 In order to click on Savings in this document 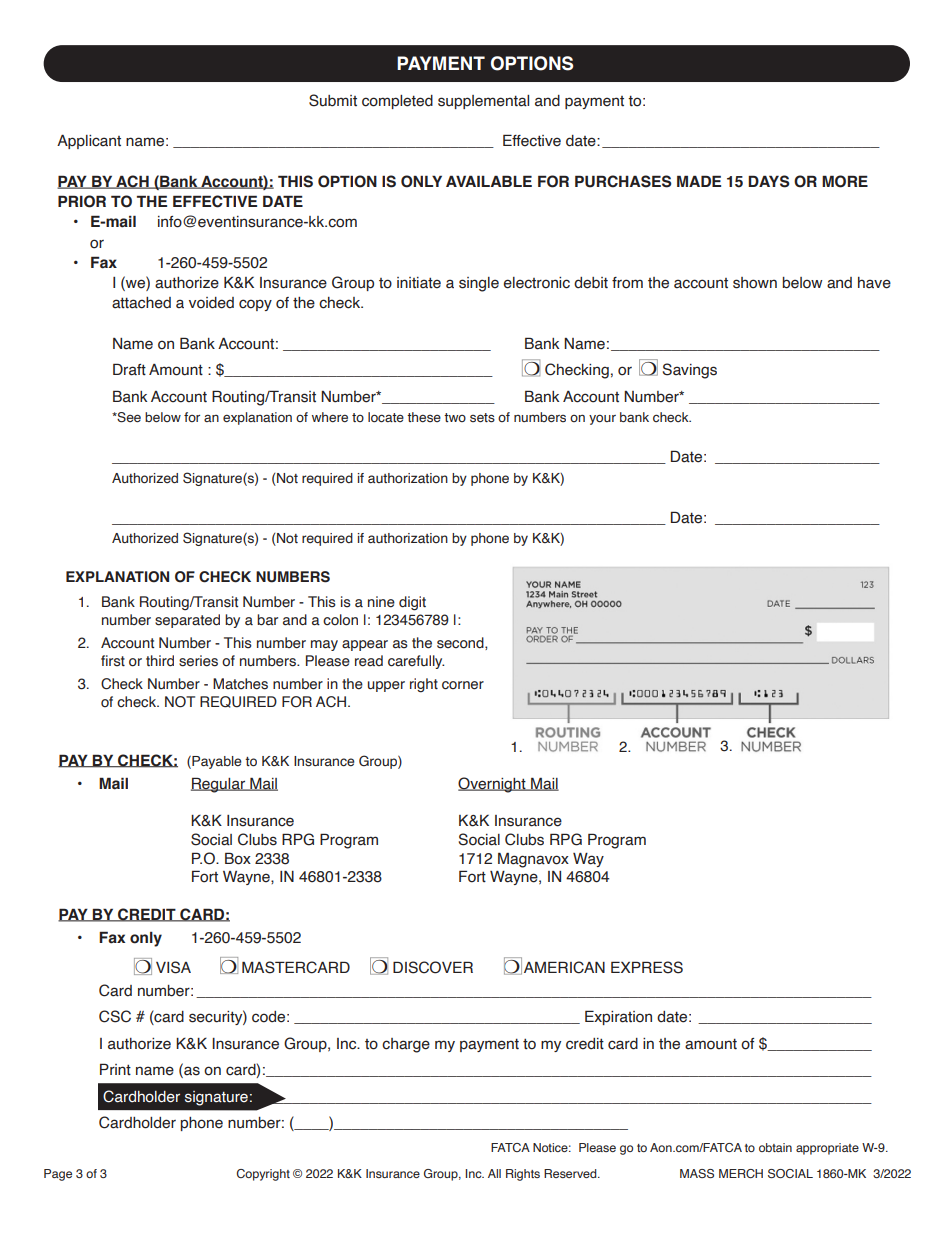, I will do `click(690, 371)`.
